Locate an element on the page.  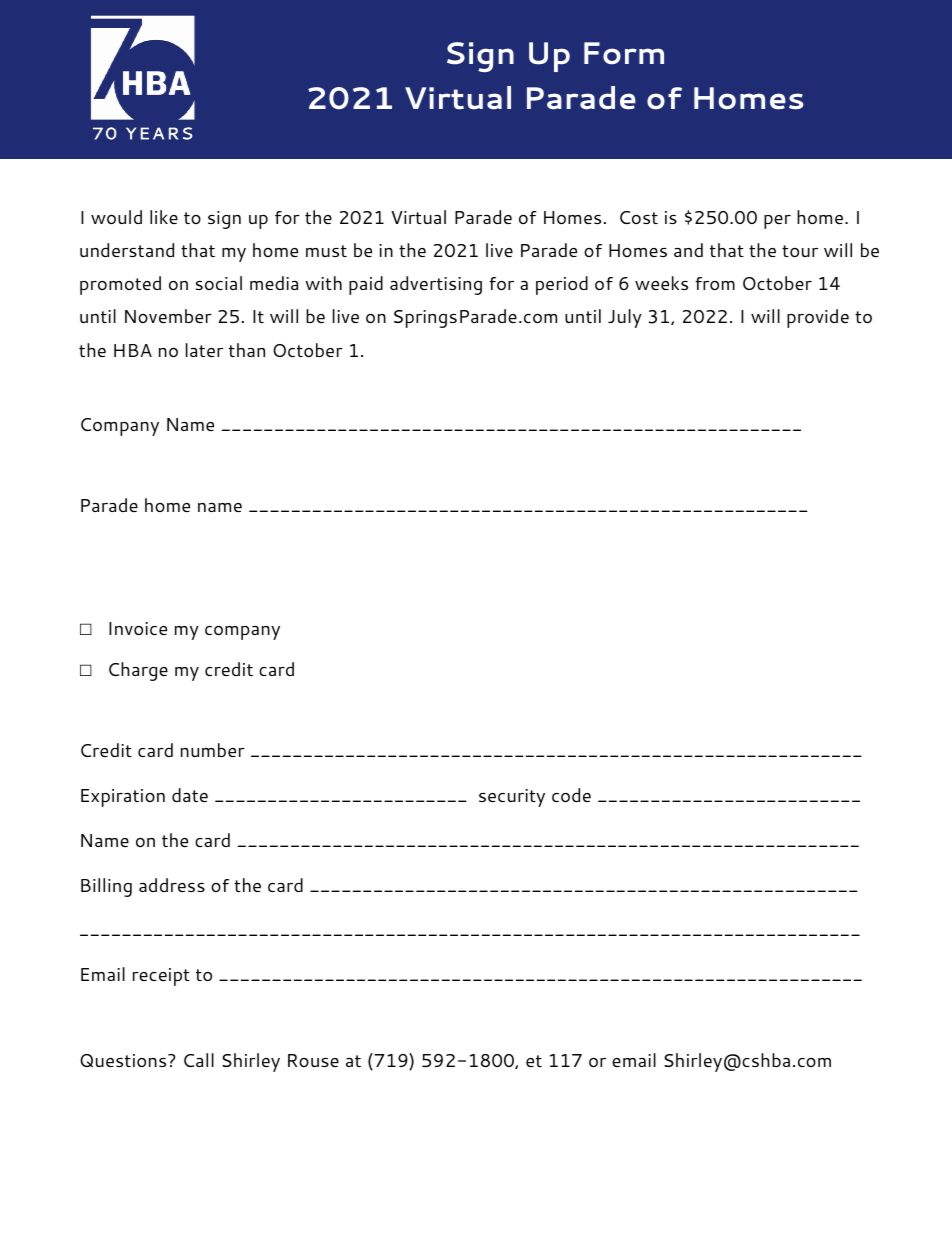
security is located at coordinates (512, 798).
